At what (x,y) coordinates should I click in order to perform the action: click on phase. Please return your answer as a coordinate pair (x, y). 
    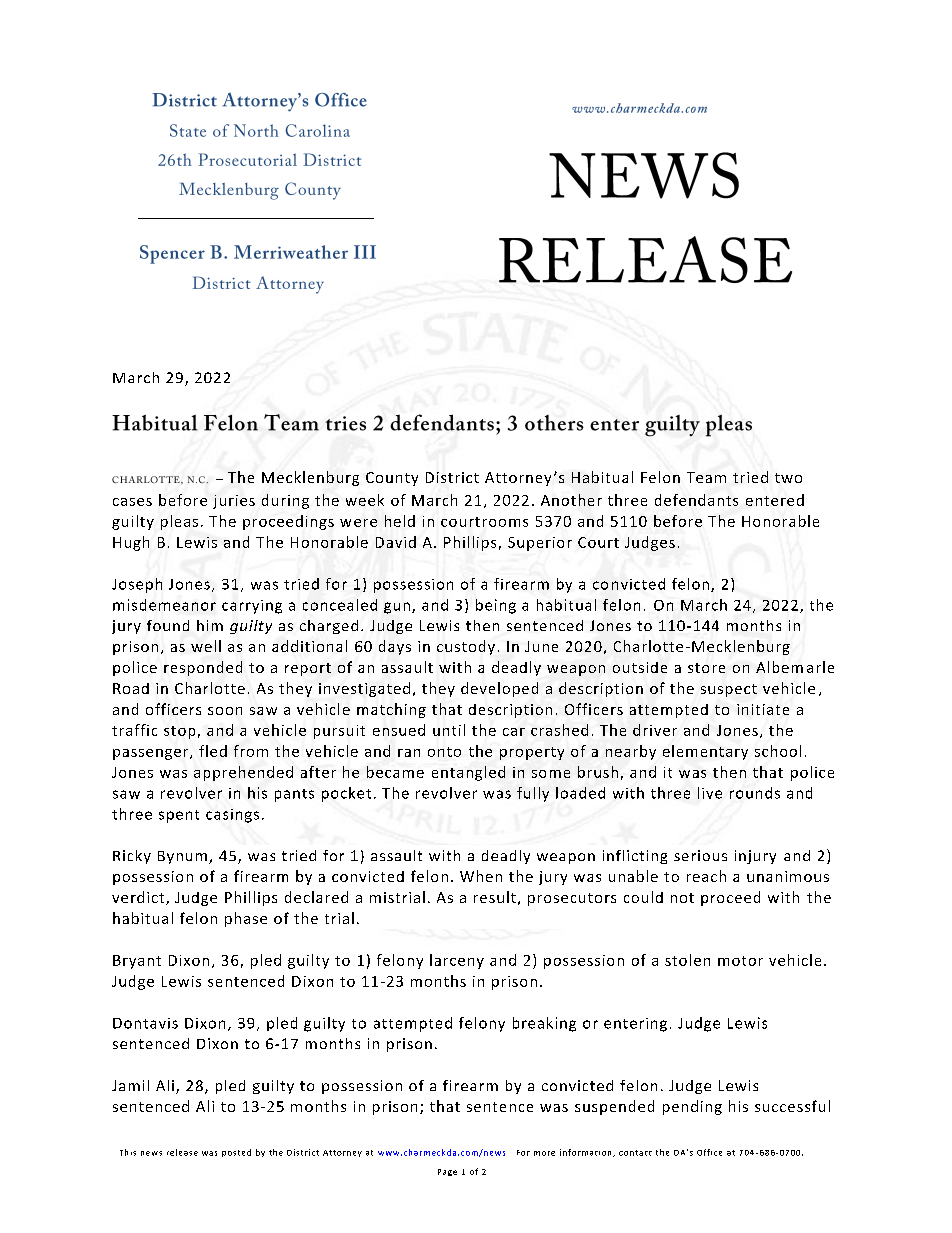
    Looking at the image, I should click on (246, 919).
